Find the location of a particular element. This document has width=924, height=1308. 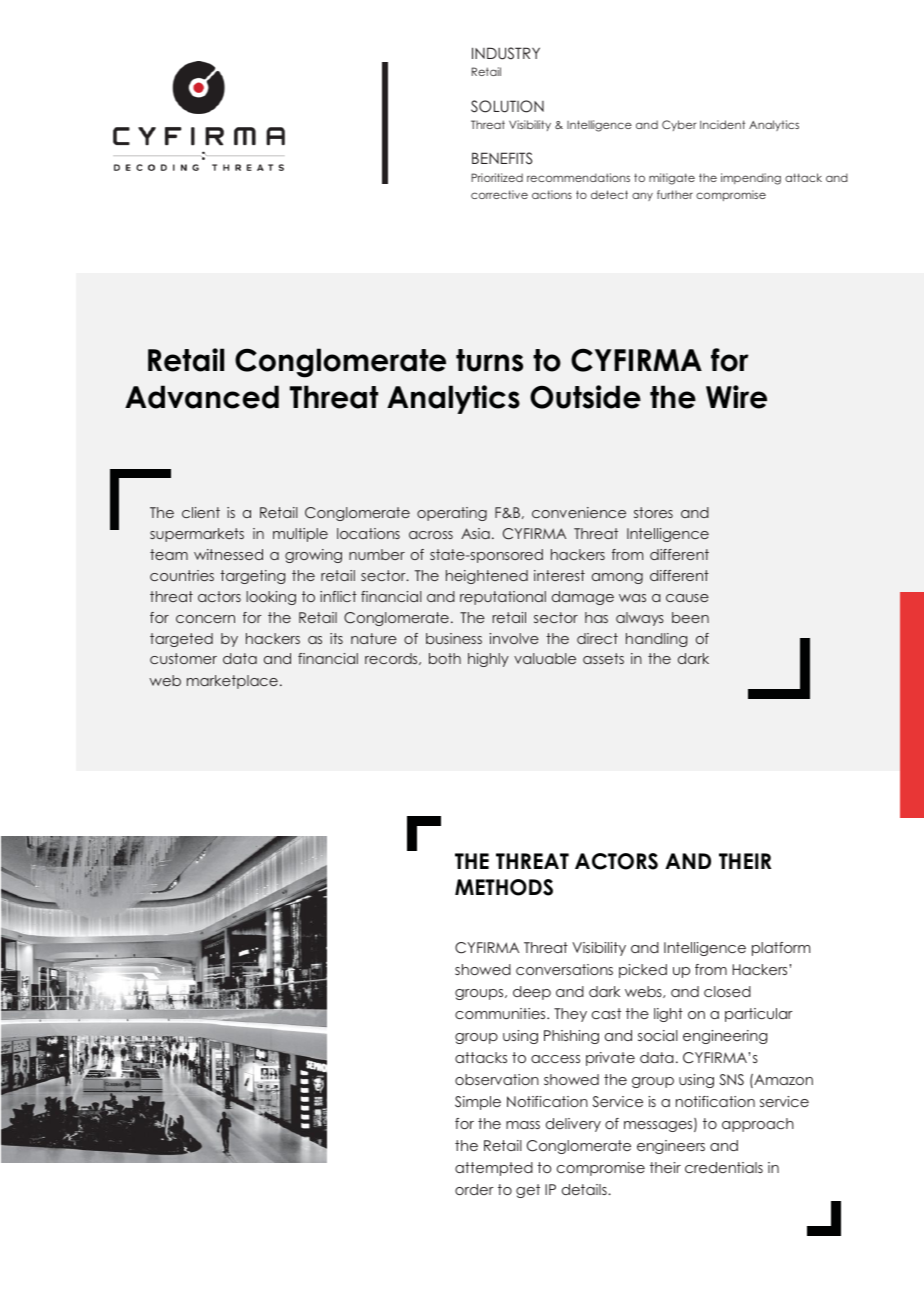

Incident is located at coordinates (722, 124).
